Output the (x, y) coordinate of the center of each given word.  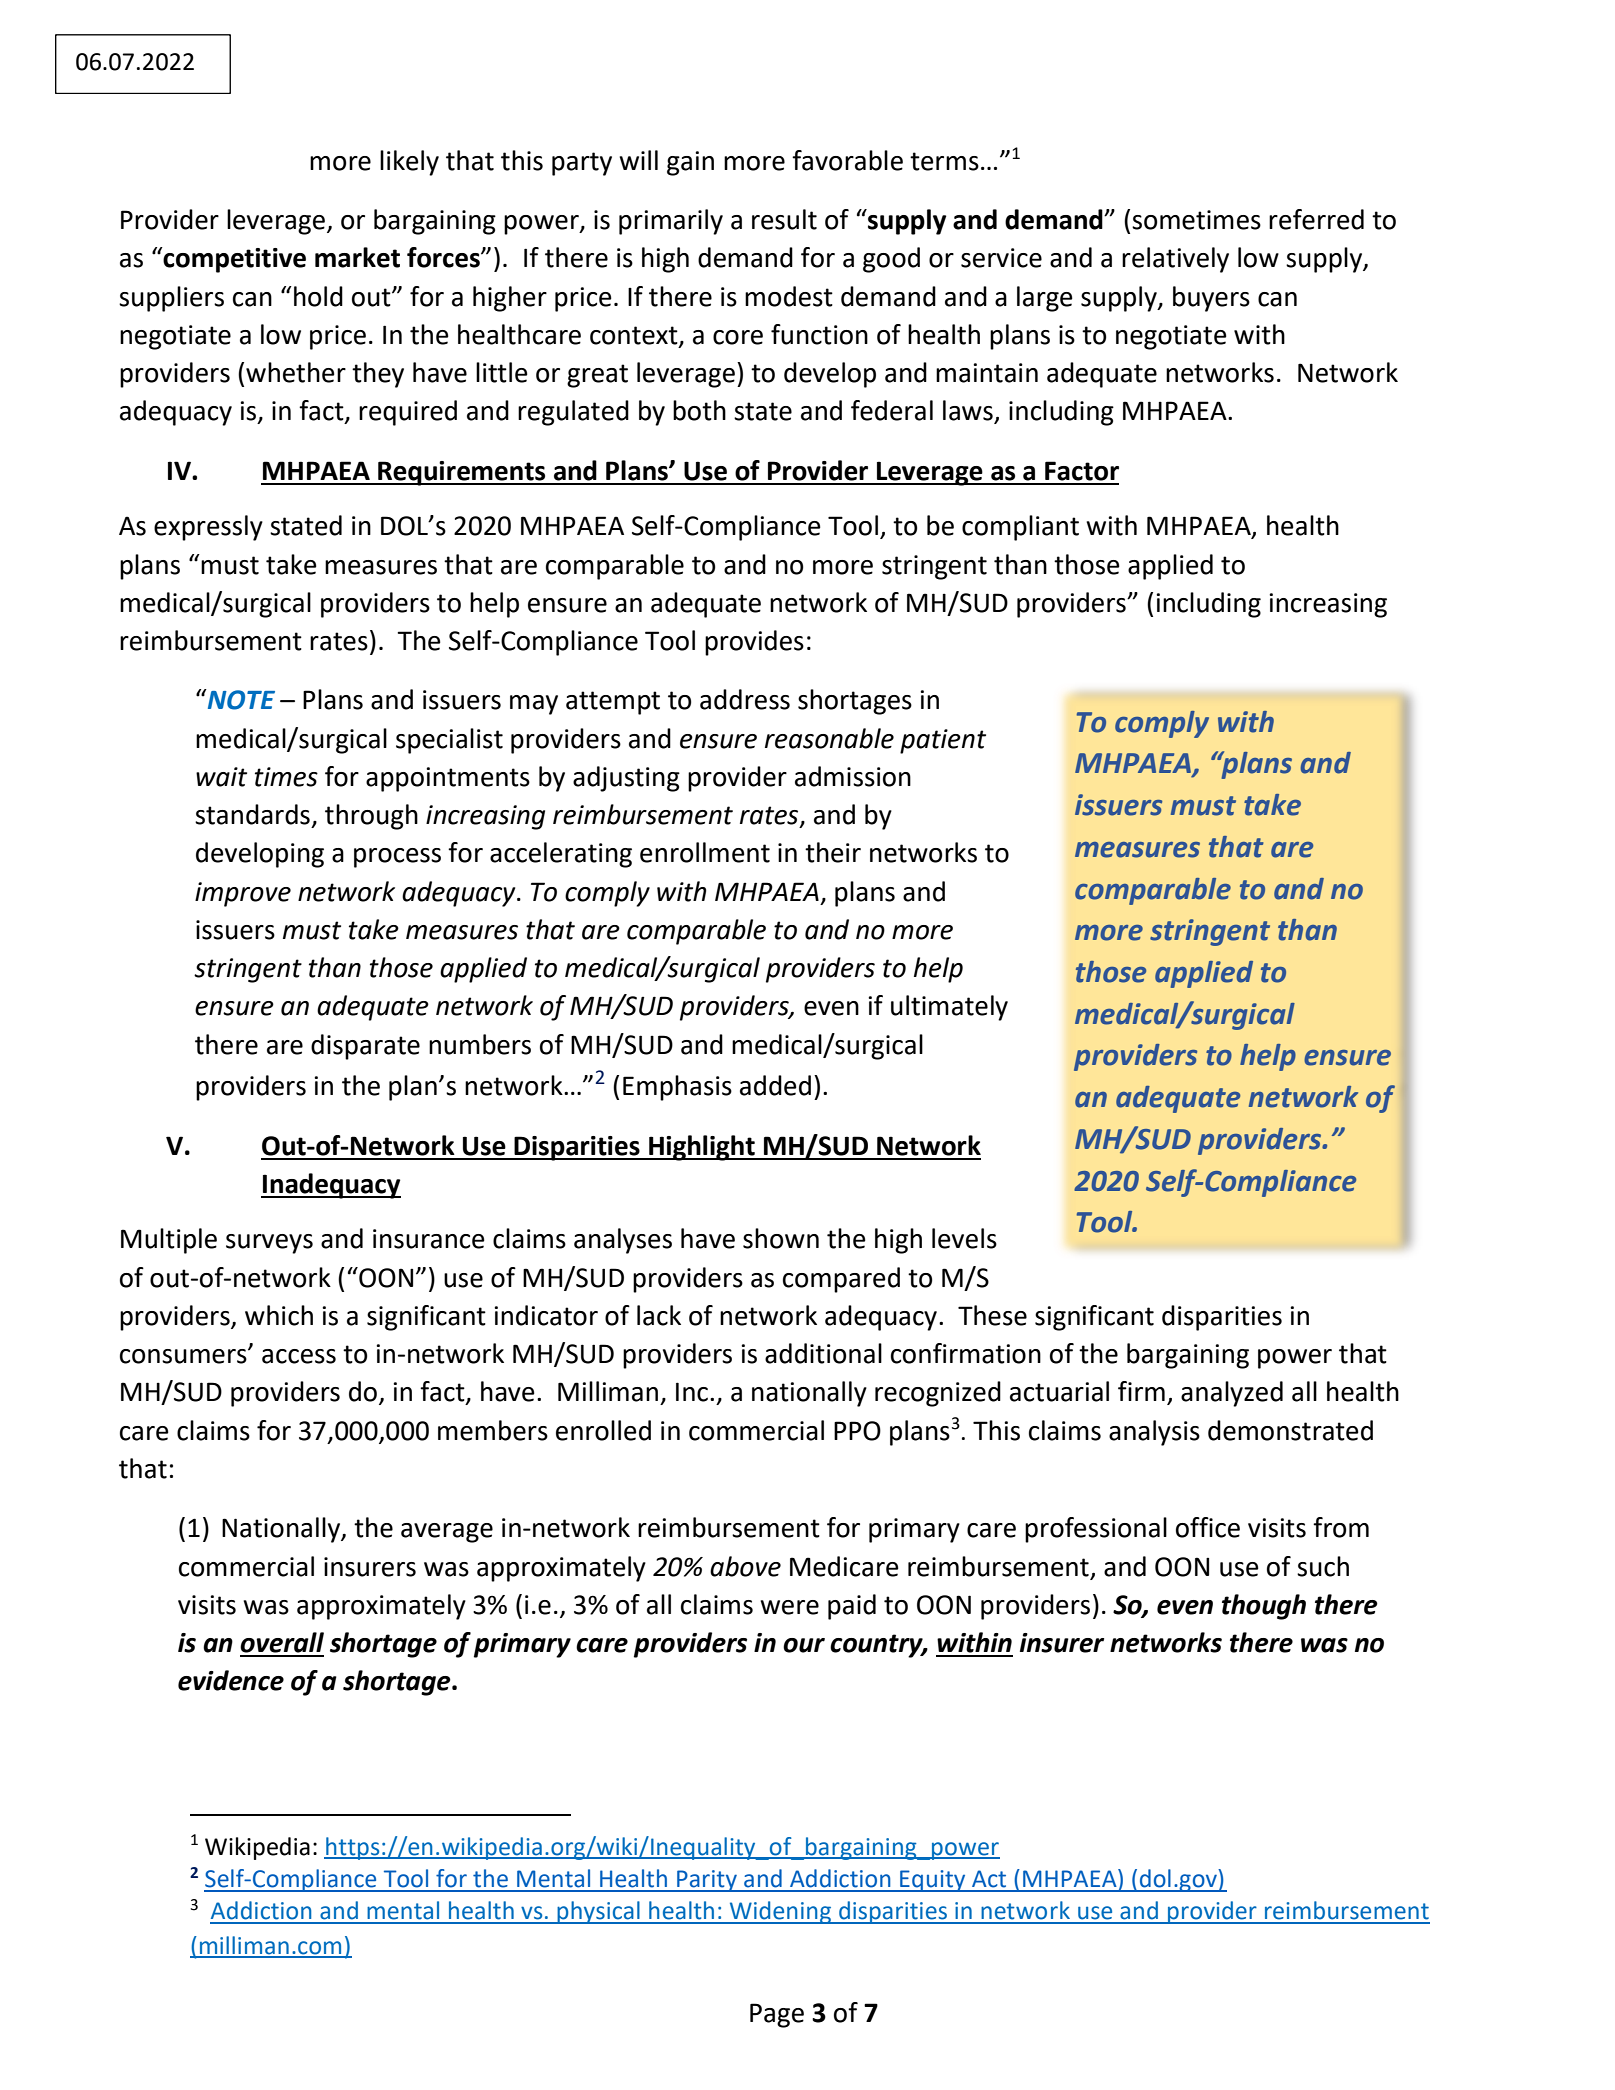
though (1264, 1607)
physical (598, 1912)
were (789, 1607)
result (784, 219)
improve (243, 894)
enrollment (705, 852)
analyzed (1232, 1394)
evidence (231, 1680)
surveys (269, 1244)
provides (754, 643)
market (357, 257)
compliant (1020, 528)
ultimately (949, 1008)
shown (781, 1238)
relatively (1175, 260)
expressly (208, 528)
